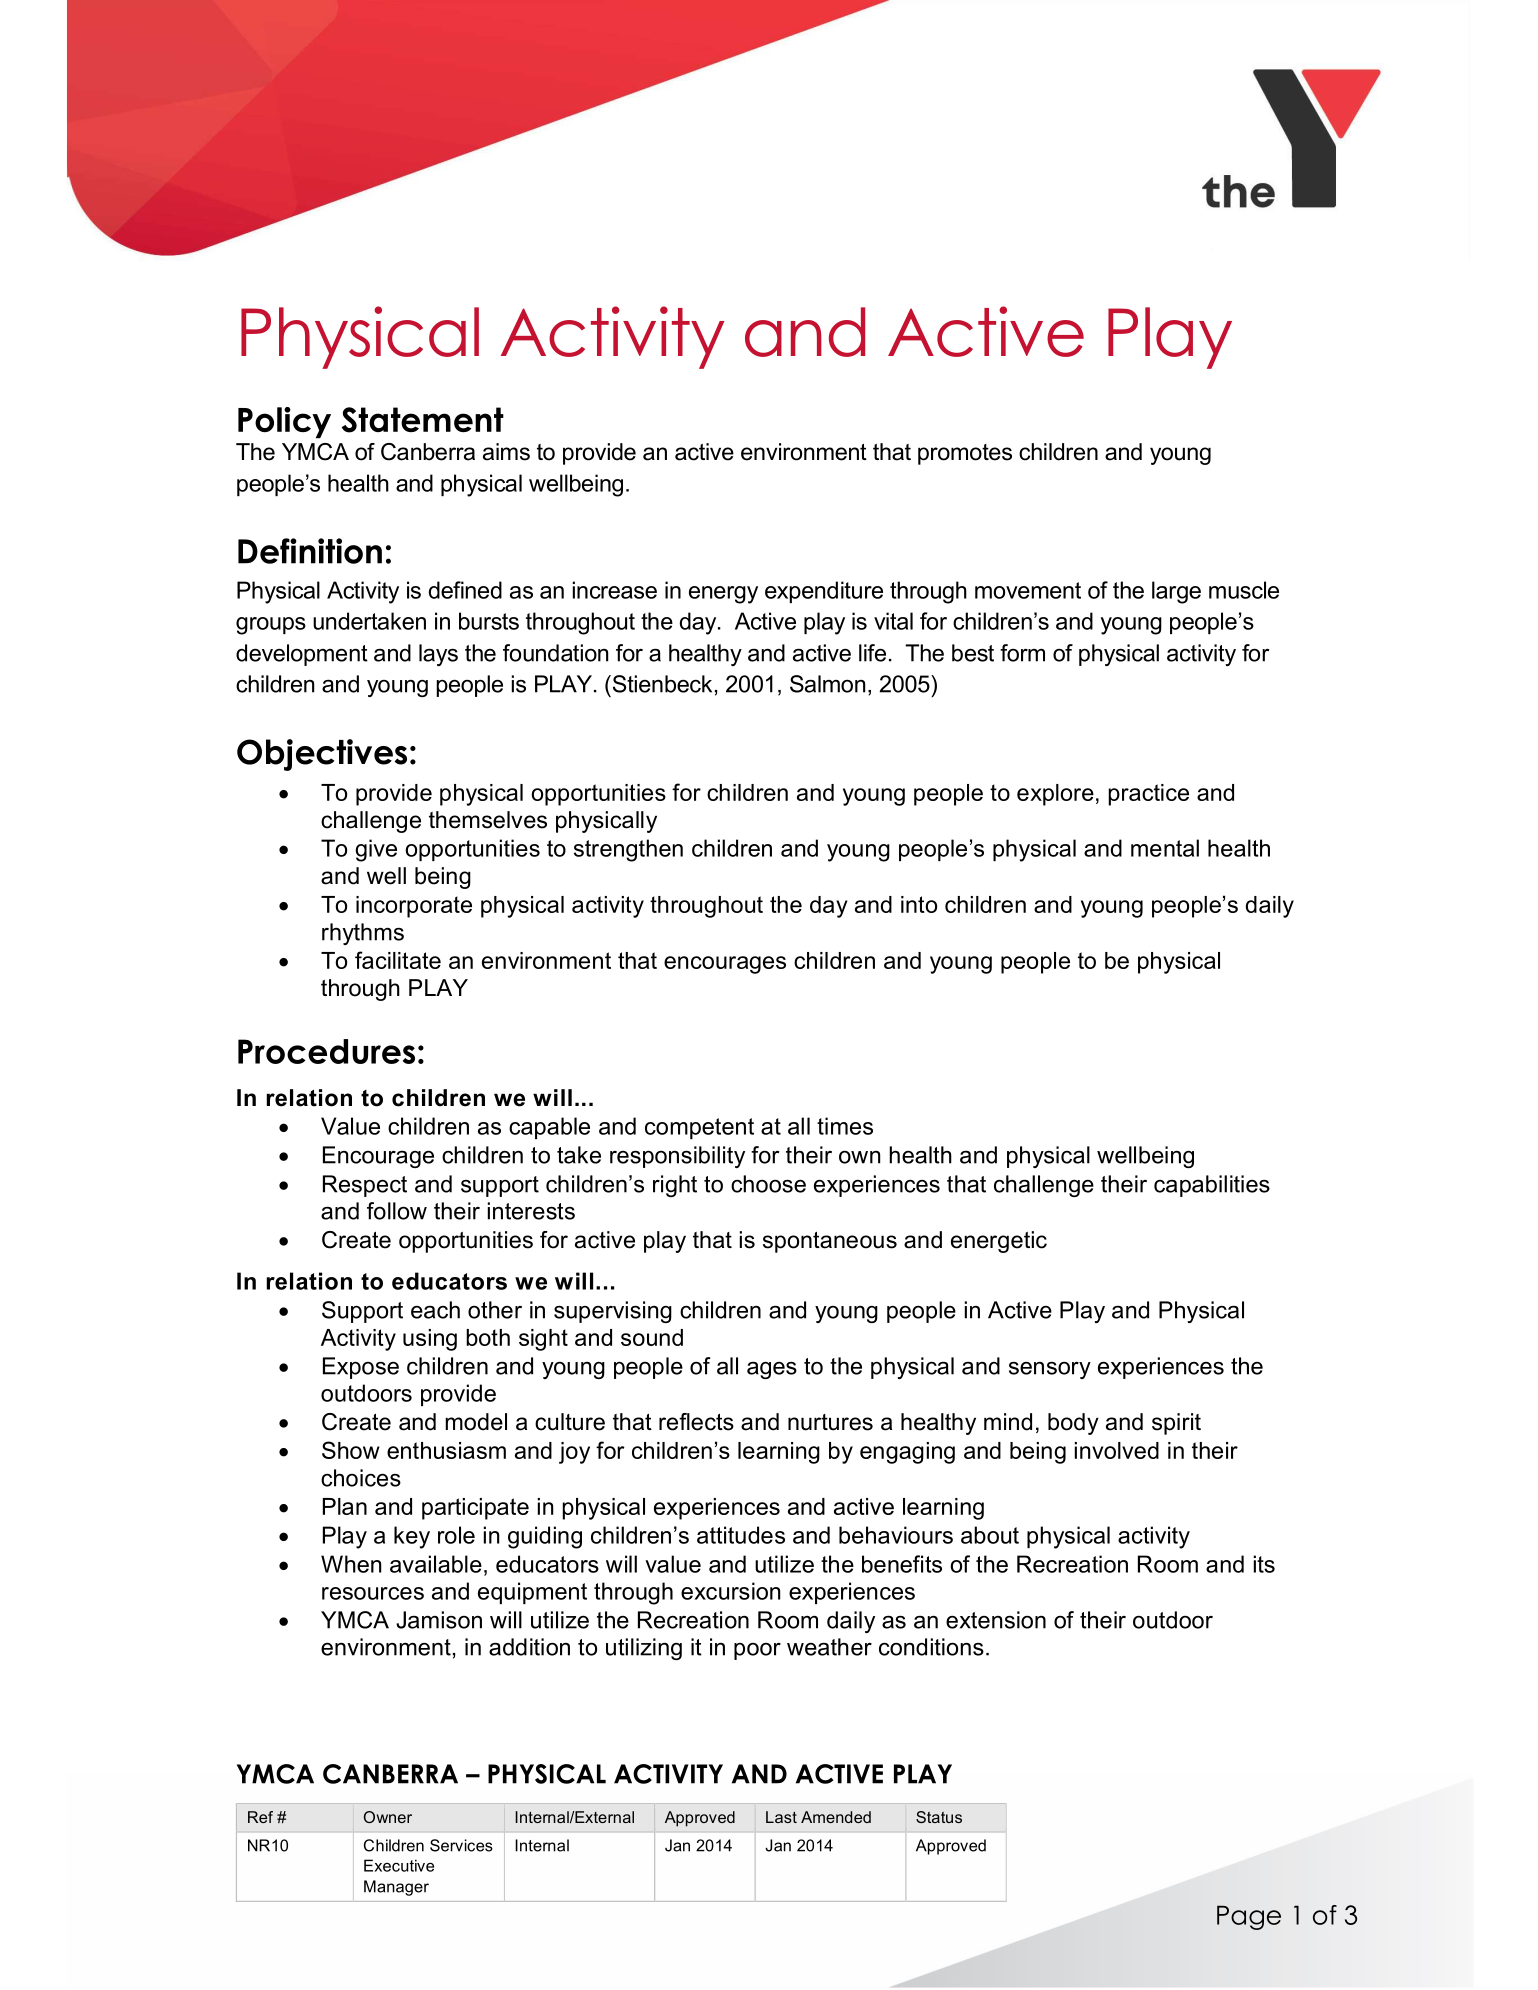  Describe the element at coordinates (768, 1184) in the page. I see `choose` at that location.
